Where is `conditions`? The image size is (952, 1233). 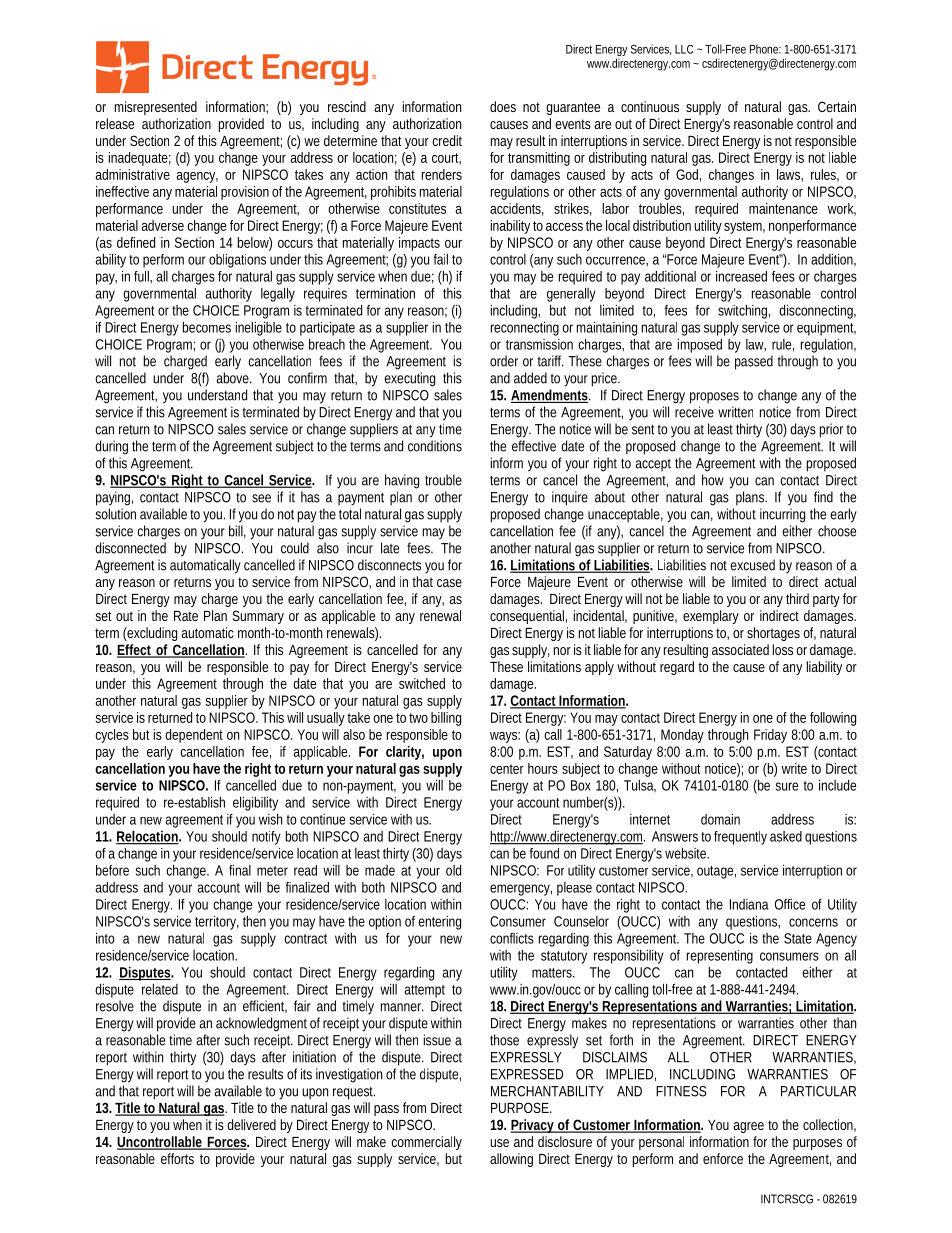 conditions is located at coordinates (435, 446).
